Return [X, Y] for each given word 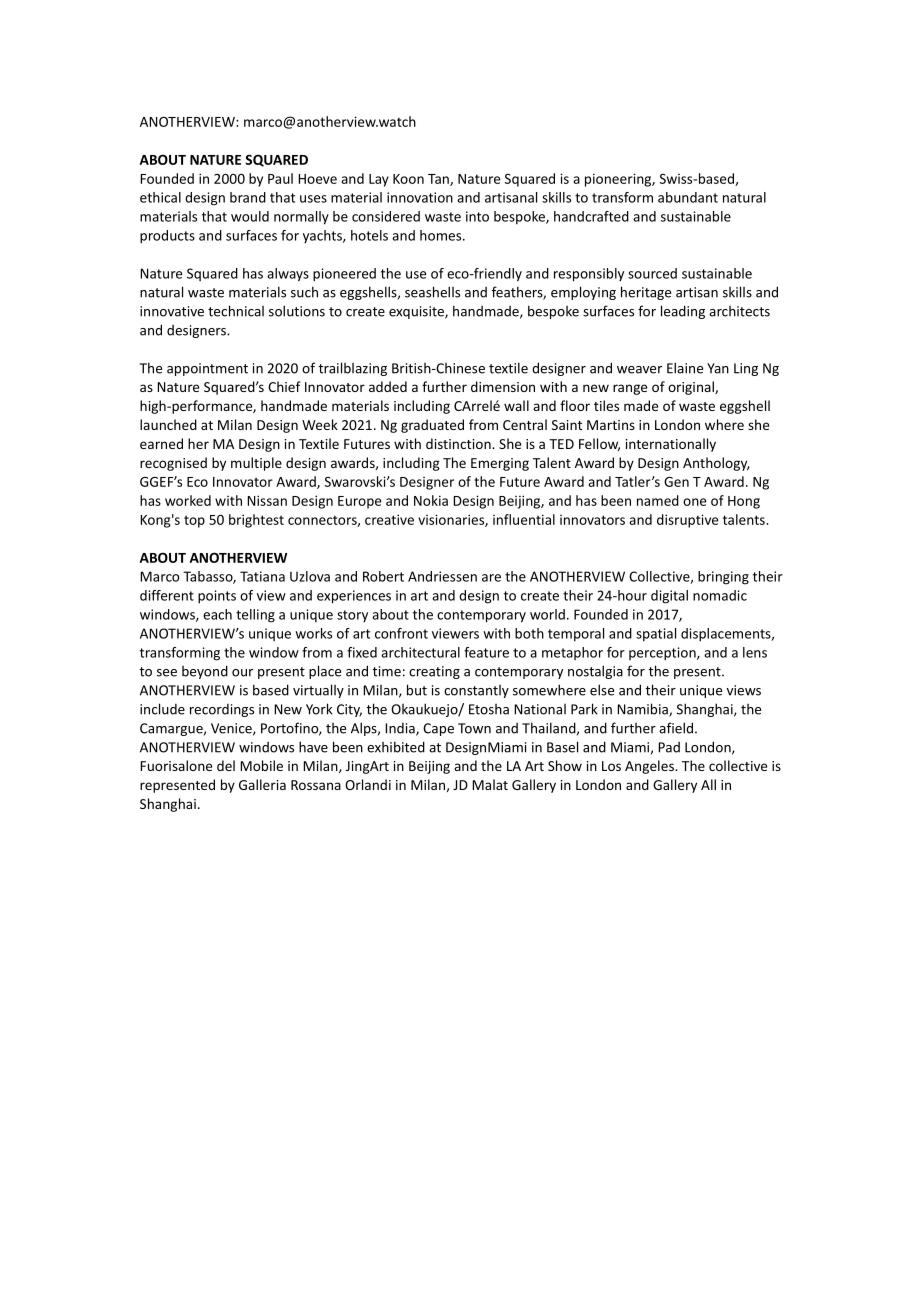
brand [248, 197]
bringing [723, 578]
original [692, 388]
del [226, 765]
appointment [207, 369]
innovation [420, 197]
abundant [688, 197]
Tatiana [262, 576]
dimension [503, 386]
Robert [383, 576]
